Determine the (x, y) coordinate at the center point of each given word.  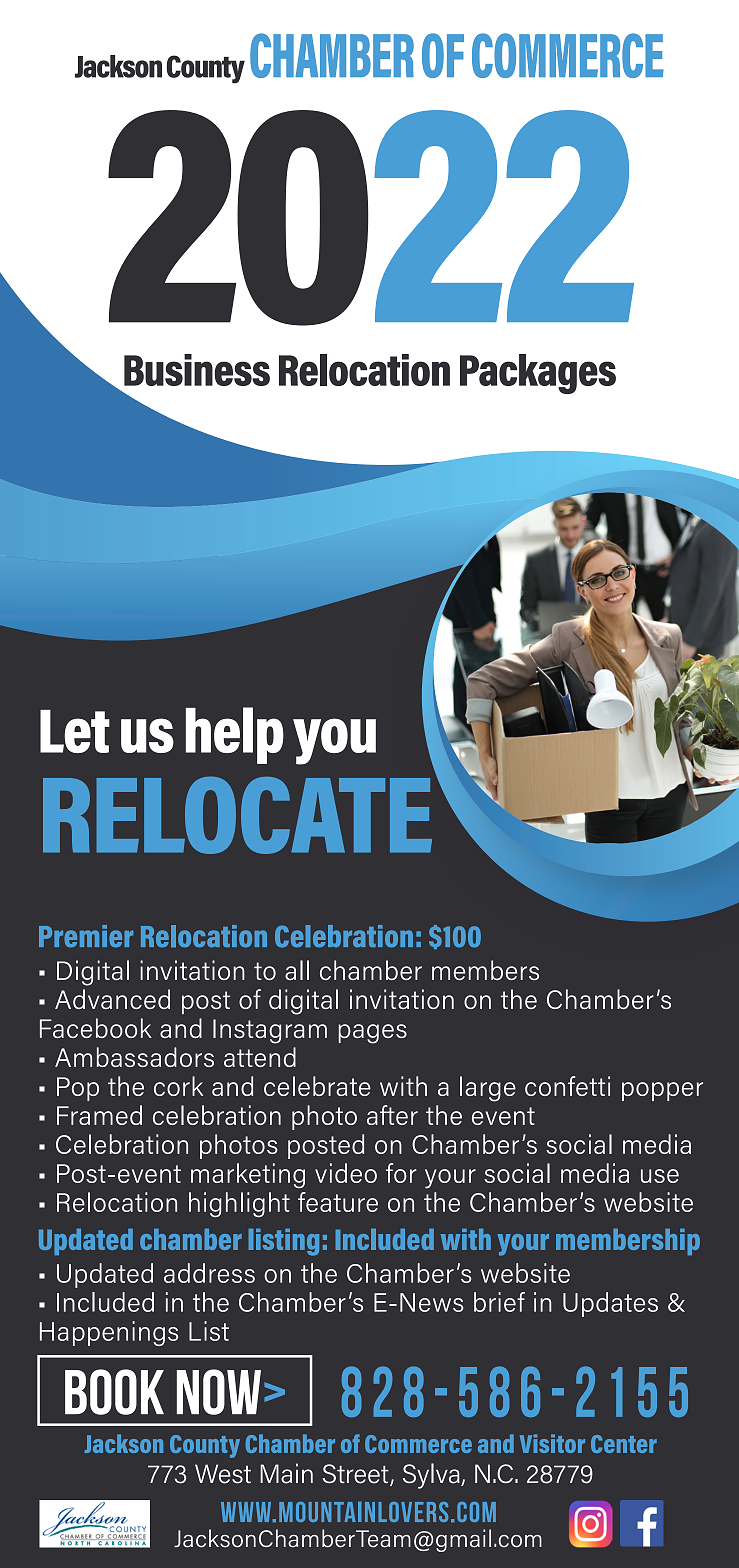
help (235, 735)
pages (372, 1034)
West (223, 1474)
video (346, 1173)
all (297, 970)
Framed (99, 1115)
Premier (86, 936)
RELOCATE (237, 815)
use (660, 1176)
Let (75, 731)
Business (197, 370)
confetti (567, 1086)
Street (356, 1475)
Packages (538, 374)
